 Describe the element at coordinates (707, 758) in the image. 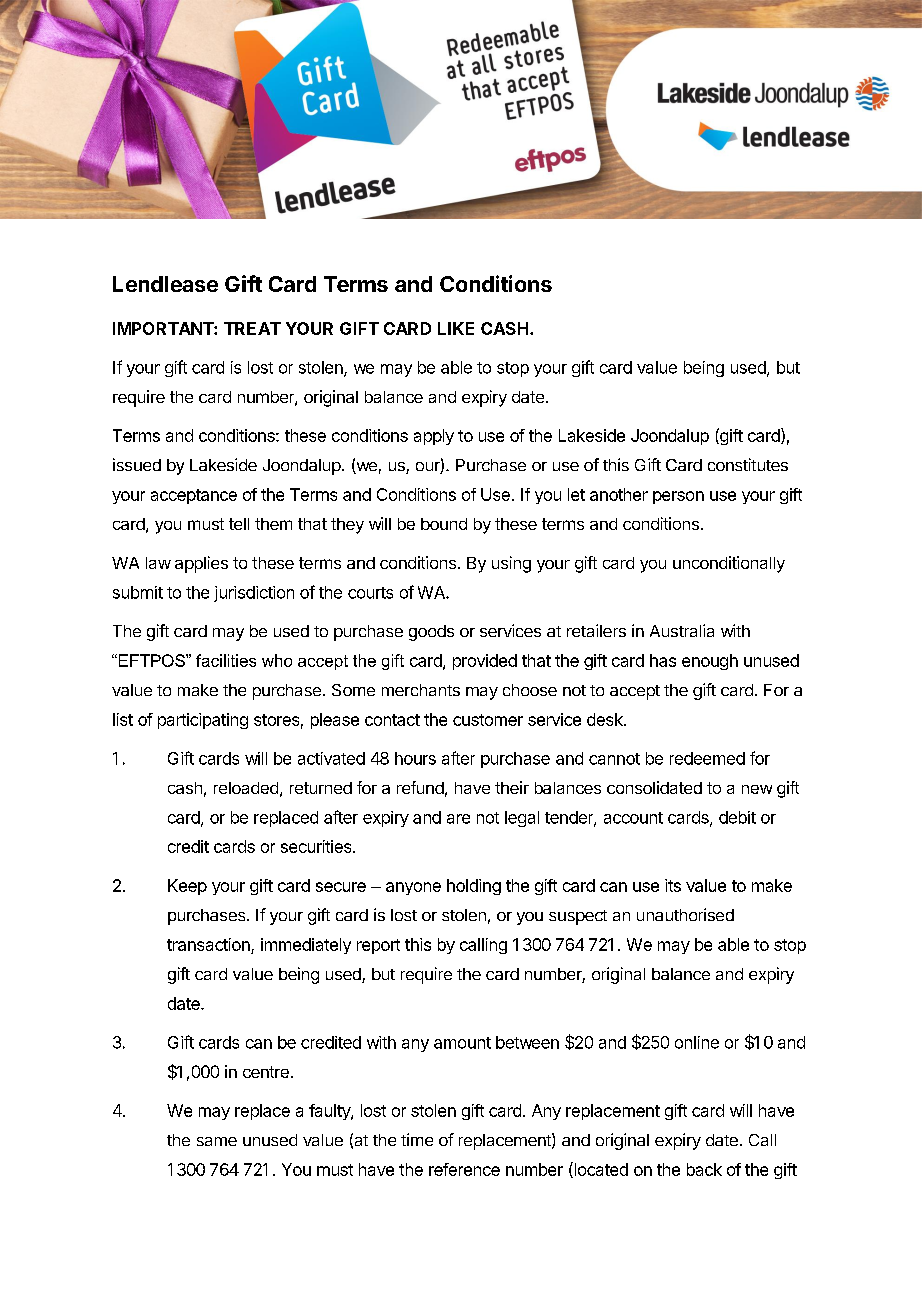

I see `redeemed` at that location.
